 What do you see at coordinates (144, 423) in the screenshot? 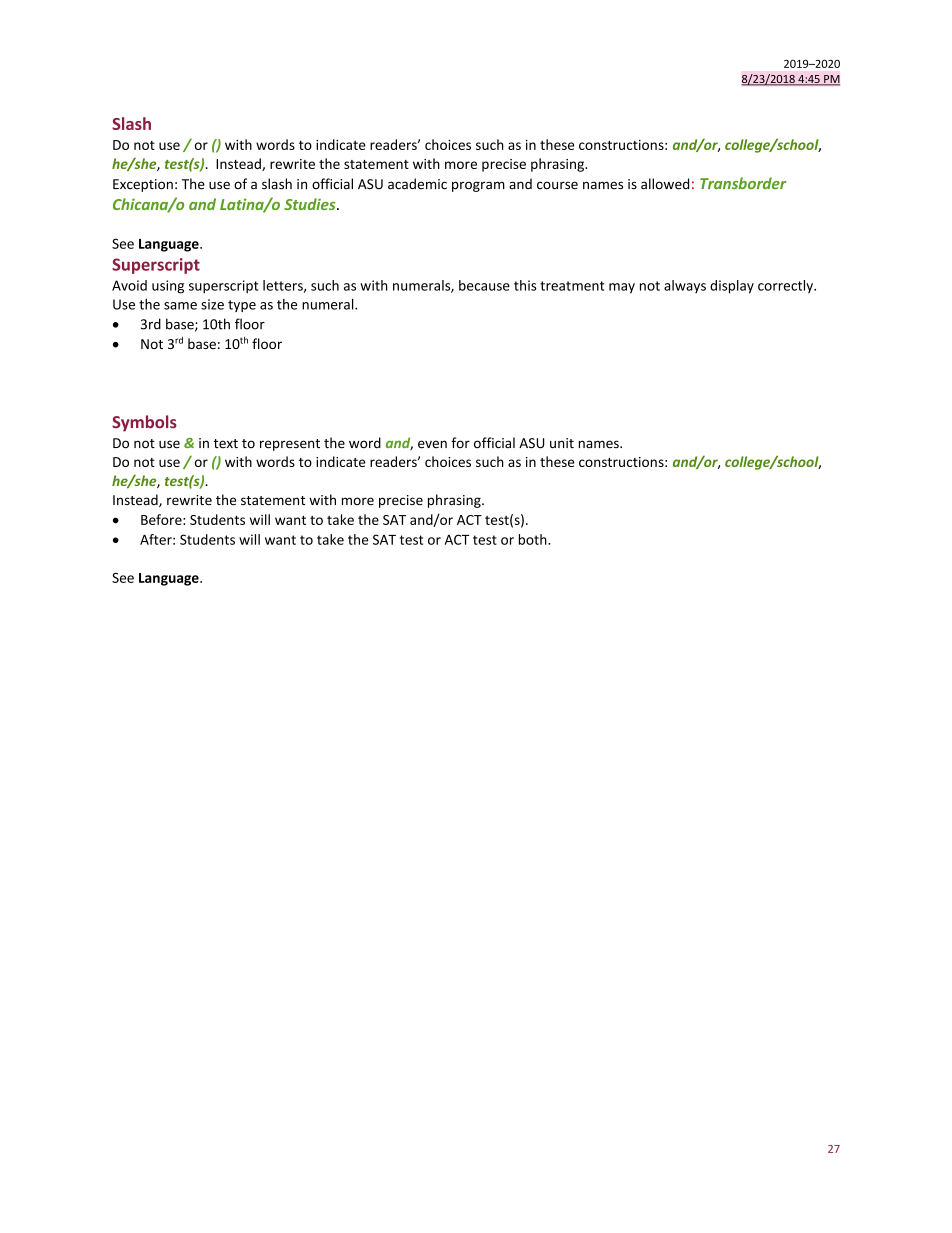
I see `Symbols` at bounding box center [144, 423].
